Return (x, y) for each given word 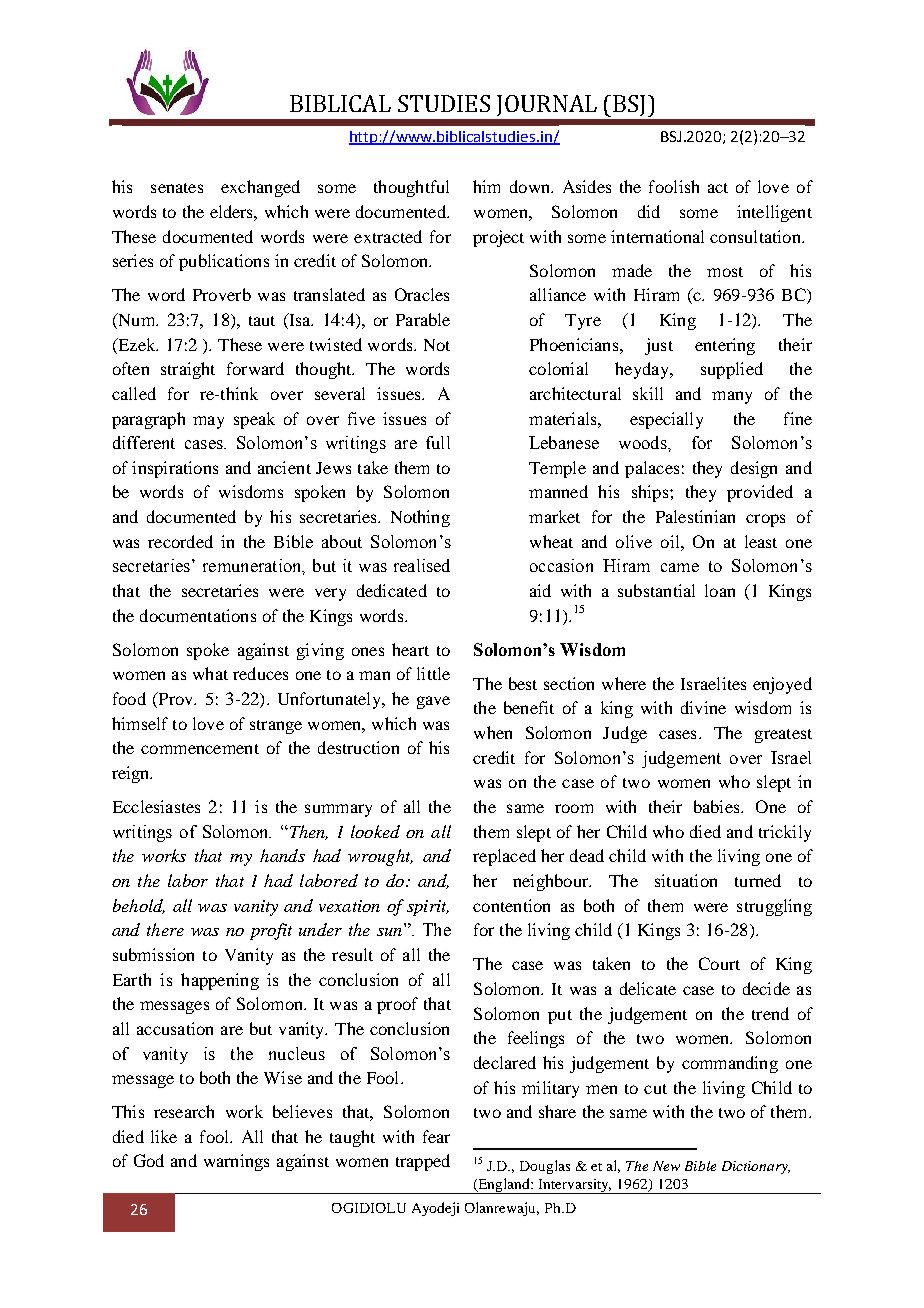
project (498, 238)
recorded (180, 541)
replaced (504, 857)
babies (718, 806)
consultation (756, 236)
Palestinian (695, 516)
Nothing (420, 518)
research (184, 1111)
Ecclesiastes (156, 806)
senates (177, 188)
